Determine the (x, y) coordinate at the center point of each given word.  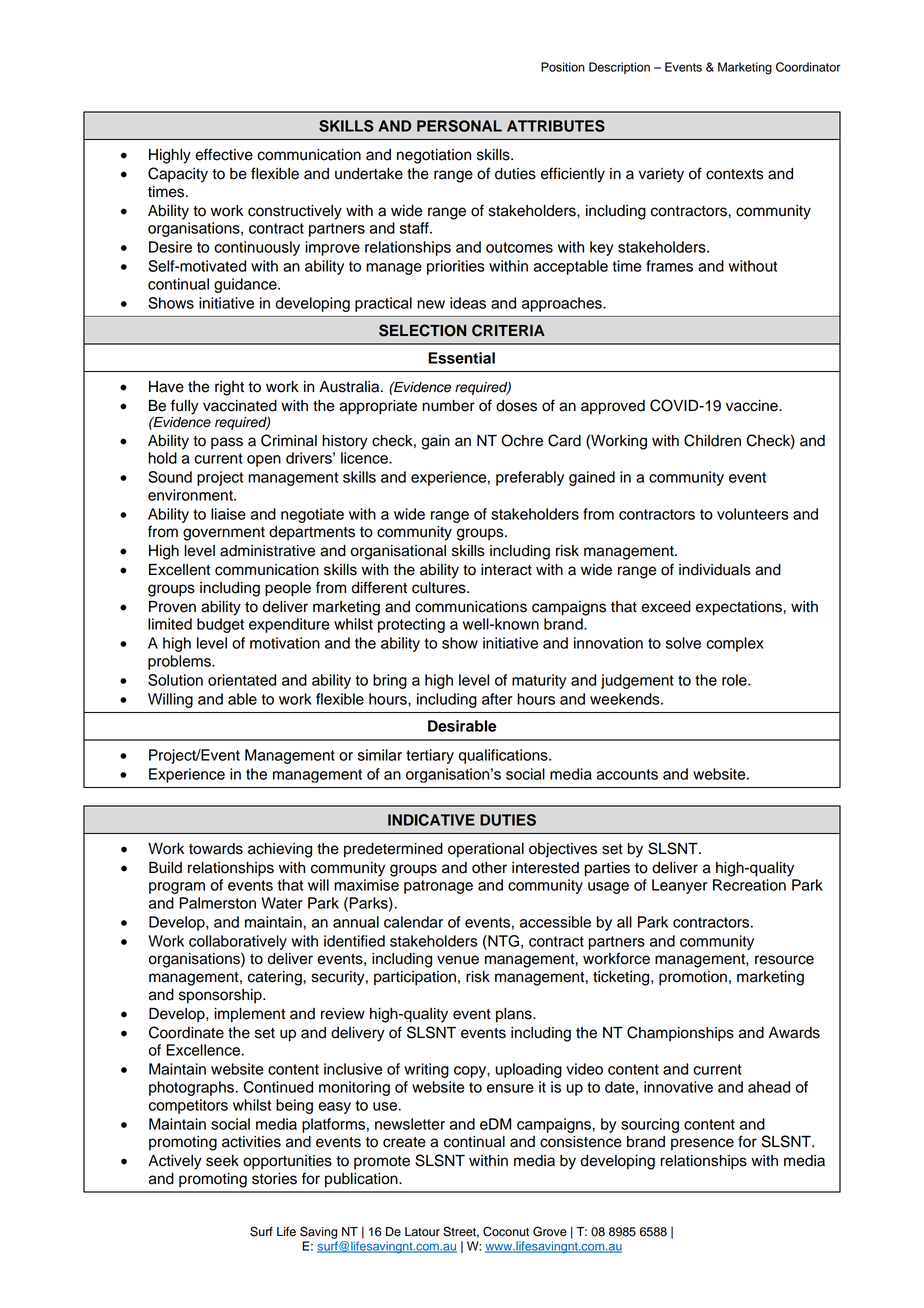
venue (458, 960)
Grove (550, 1231)
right (229, 388)
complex (735, 644)
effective (224, 154)
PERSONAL (459, 126)
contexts (735, 174)
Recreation (749, 885)
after (497, 699)
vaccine (753, 406)
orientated (242, 680)
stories (274, 1179)
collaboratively (238, 942)
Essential (461, 358)
